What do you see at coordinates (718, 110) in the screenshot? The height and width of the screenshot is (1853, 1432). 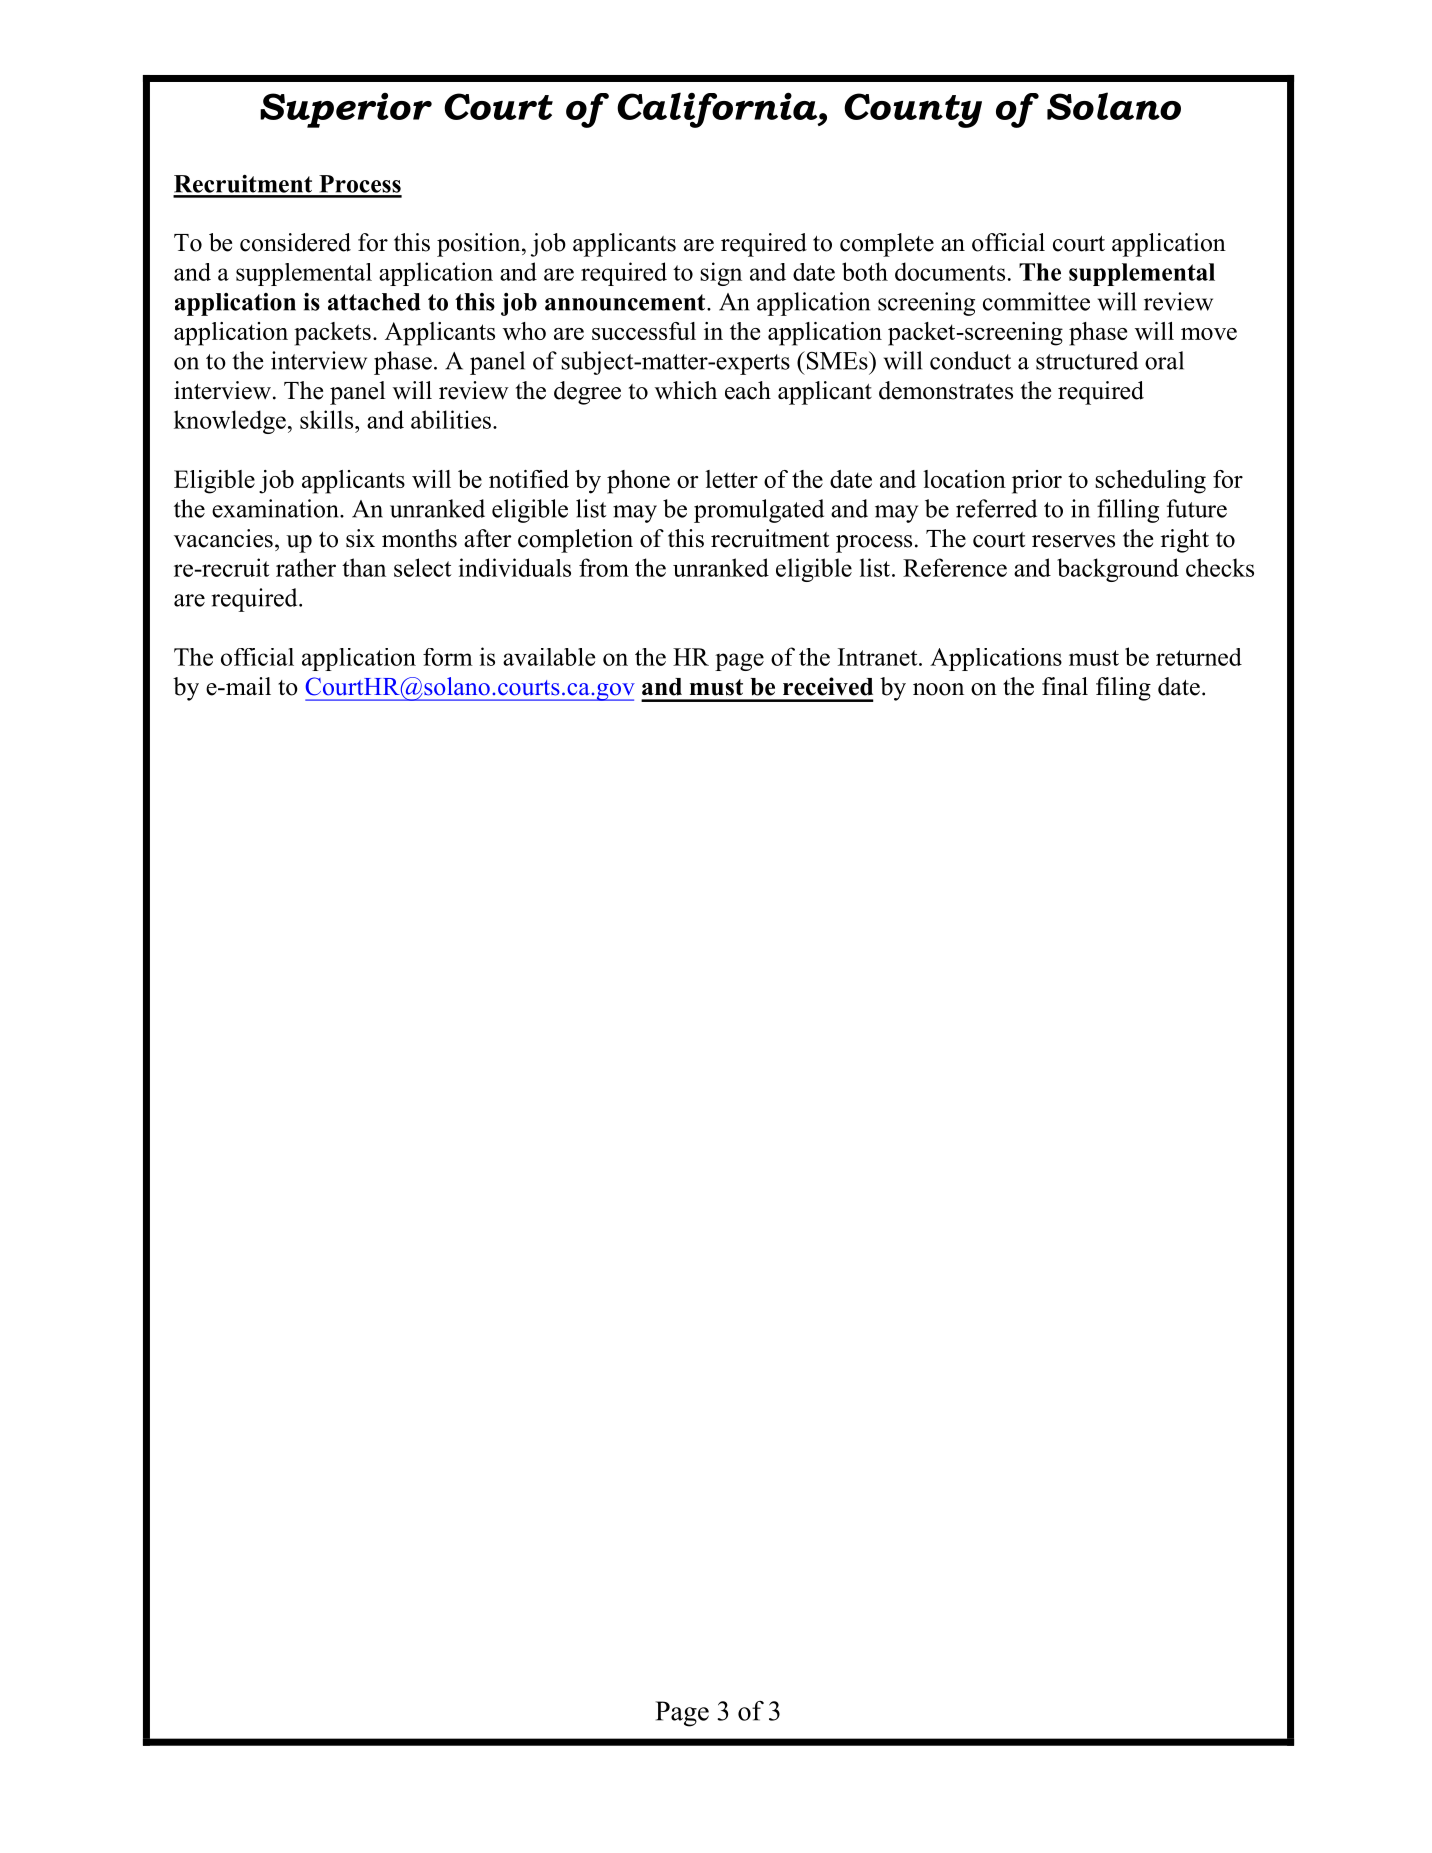 I see `California` at bounding box center [718, 110].
